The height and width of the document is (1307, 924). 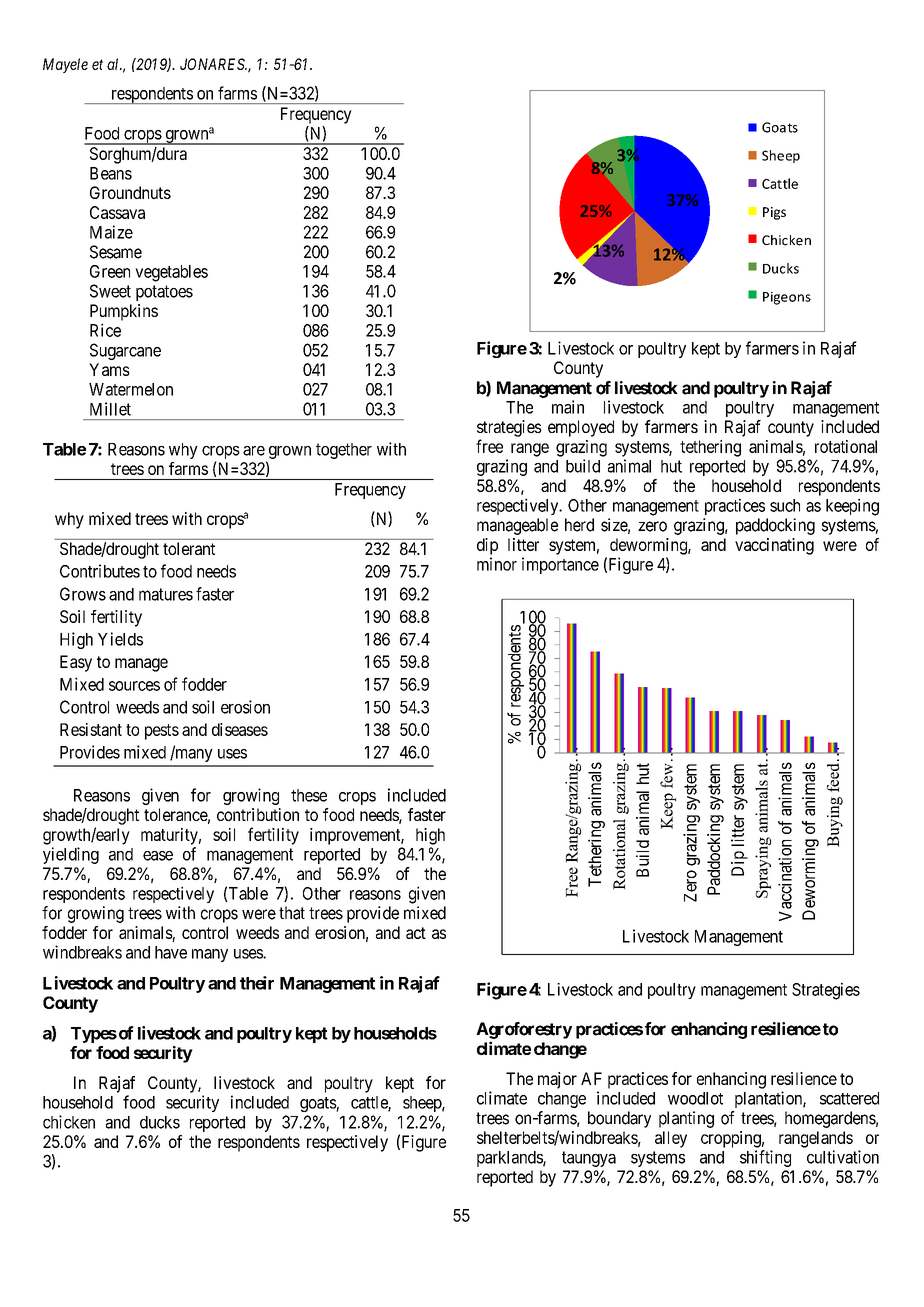 What do you see at coordinates (117, 212) in the document?
I see `Cassava` at bounding box center [117, 212].
